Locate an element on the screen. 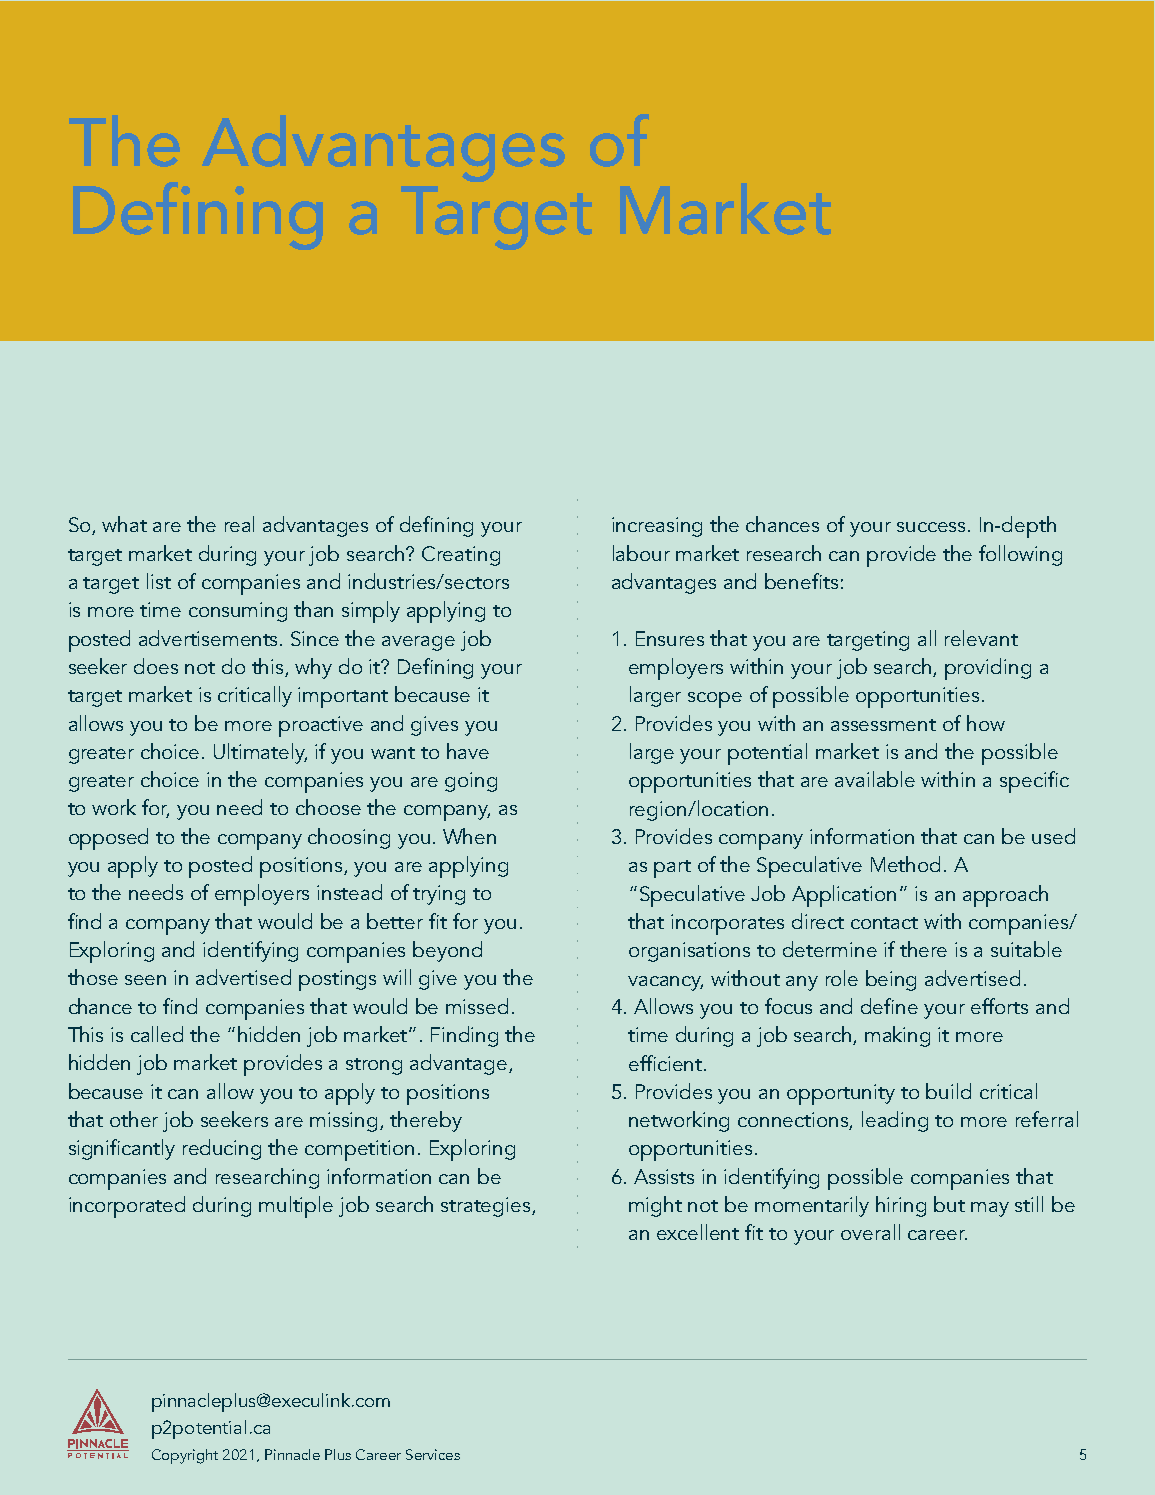 The height and width of the screenshot is (1495, 1155). seen is located at coordinates (145, 980).
